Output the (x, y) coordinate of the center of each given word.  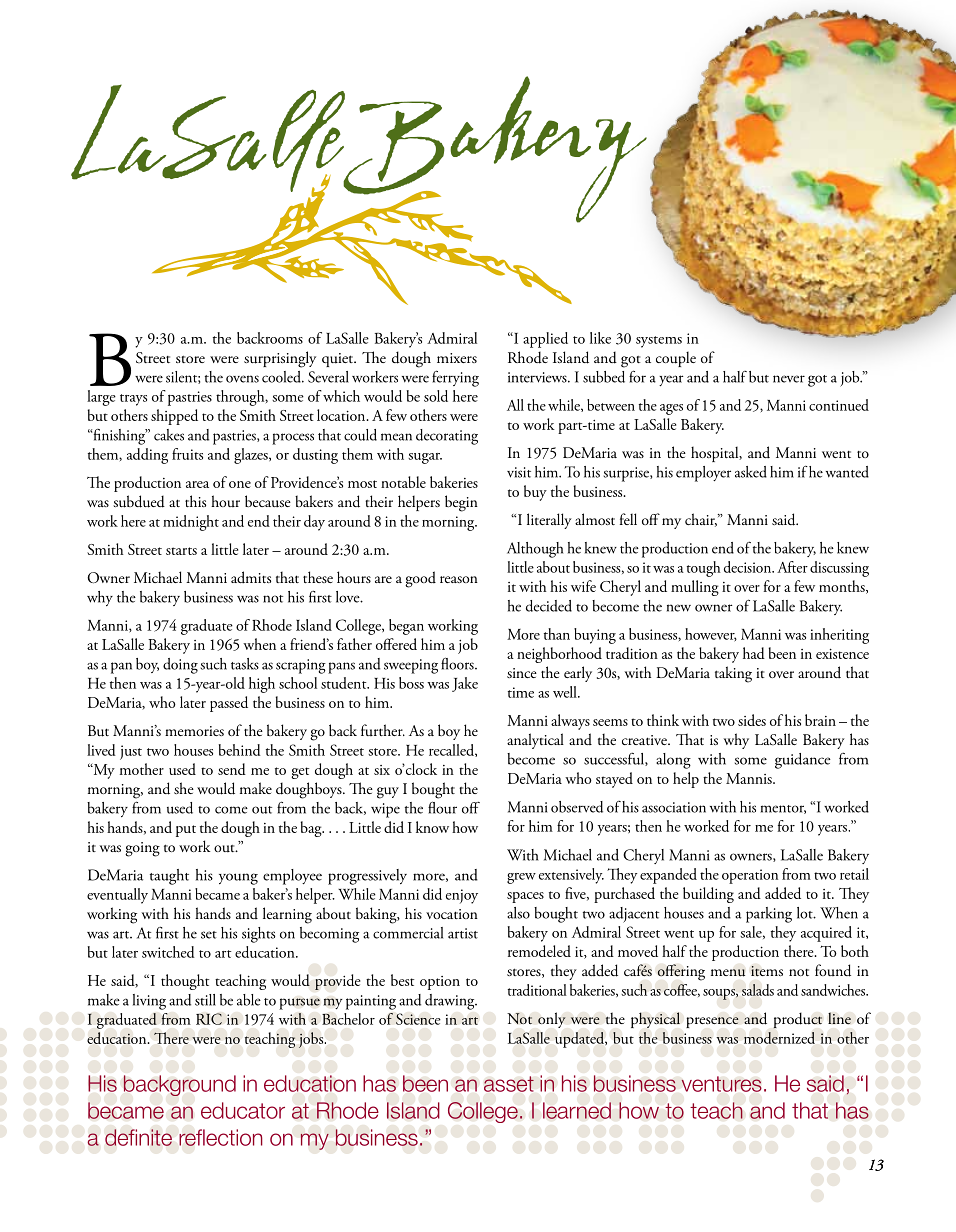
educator (243, 1110)
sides (752, 720)
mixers (457, 358)
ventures (721, 1084)
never (789, 379)
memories (194, 731)
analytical (535, 741)
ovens (242, 379)
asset (509, 1084)
